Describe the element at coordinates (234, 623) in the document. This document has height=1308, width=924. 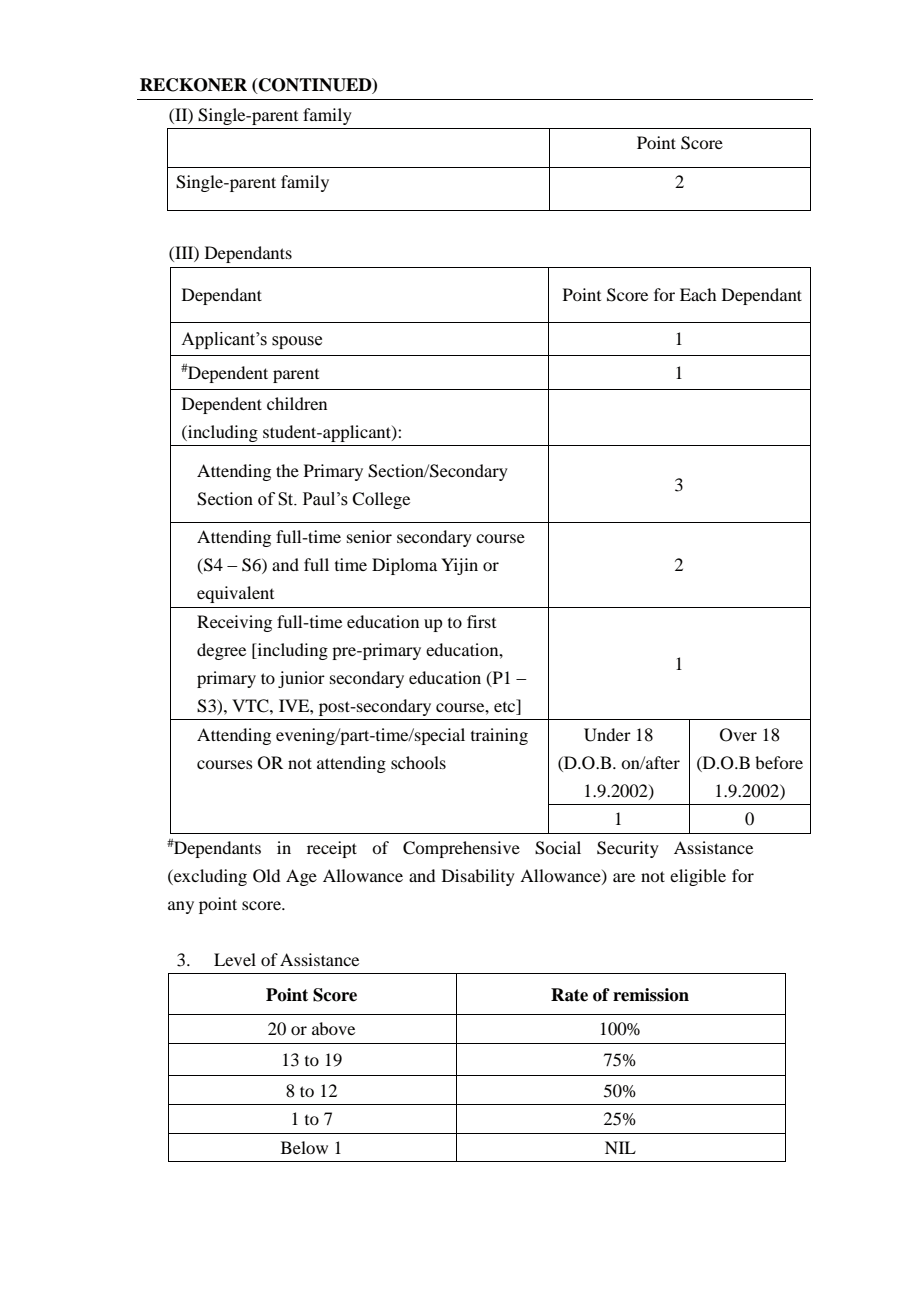
I see `Receiving` at that location.
